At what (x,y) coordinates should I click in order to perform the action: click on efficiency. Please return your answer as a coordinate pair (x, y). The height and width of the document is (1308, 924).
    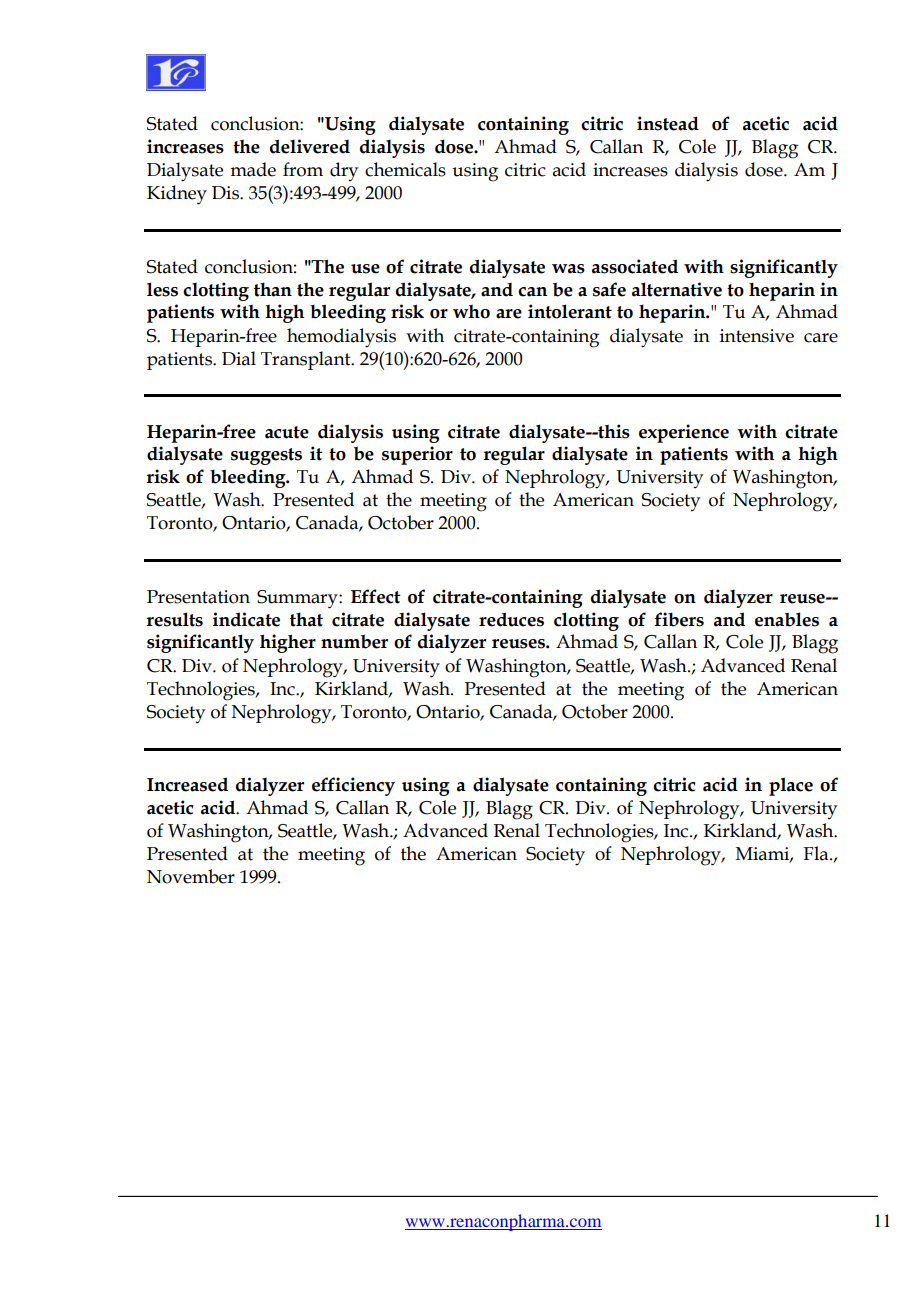
    Looking at the image, I should click on (353, 786).
